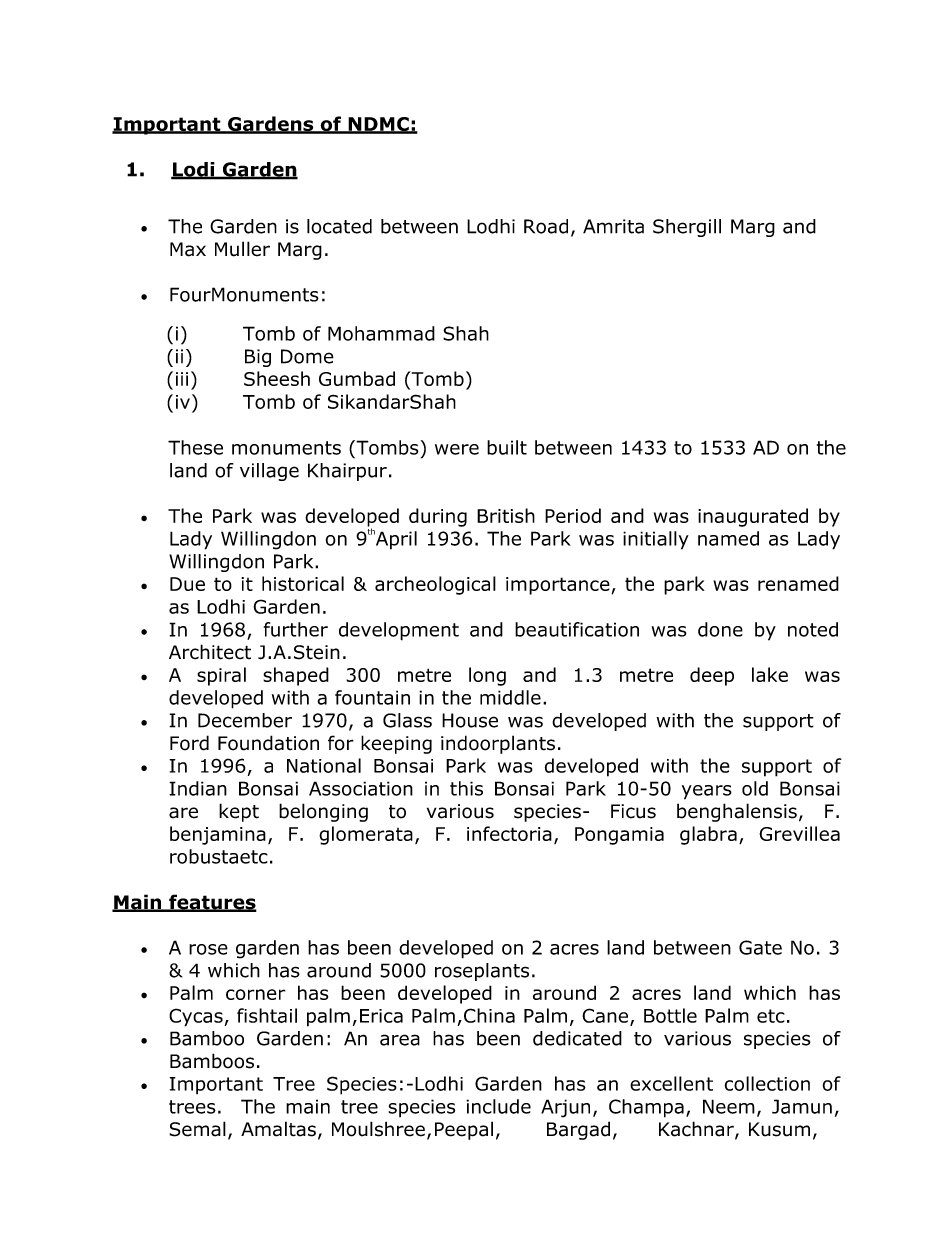 The width and height of the image is (952, 1233). What do you see at coordinates (687, 228) in the image?
I see `Shergill` at bounding box center [687, 228].
